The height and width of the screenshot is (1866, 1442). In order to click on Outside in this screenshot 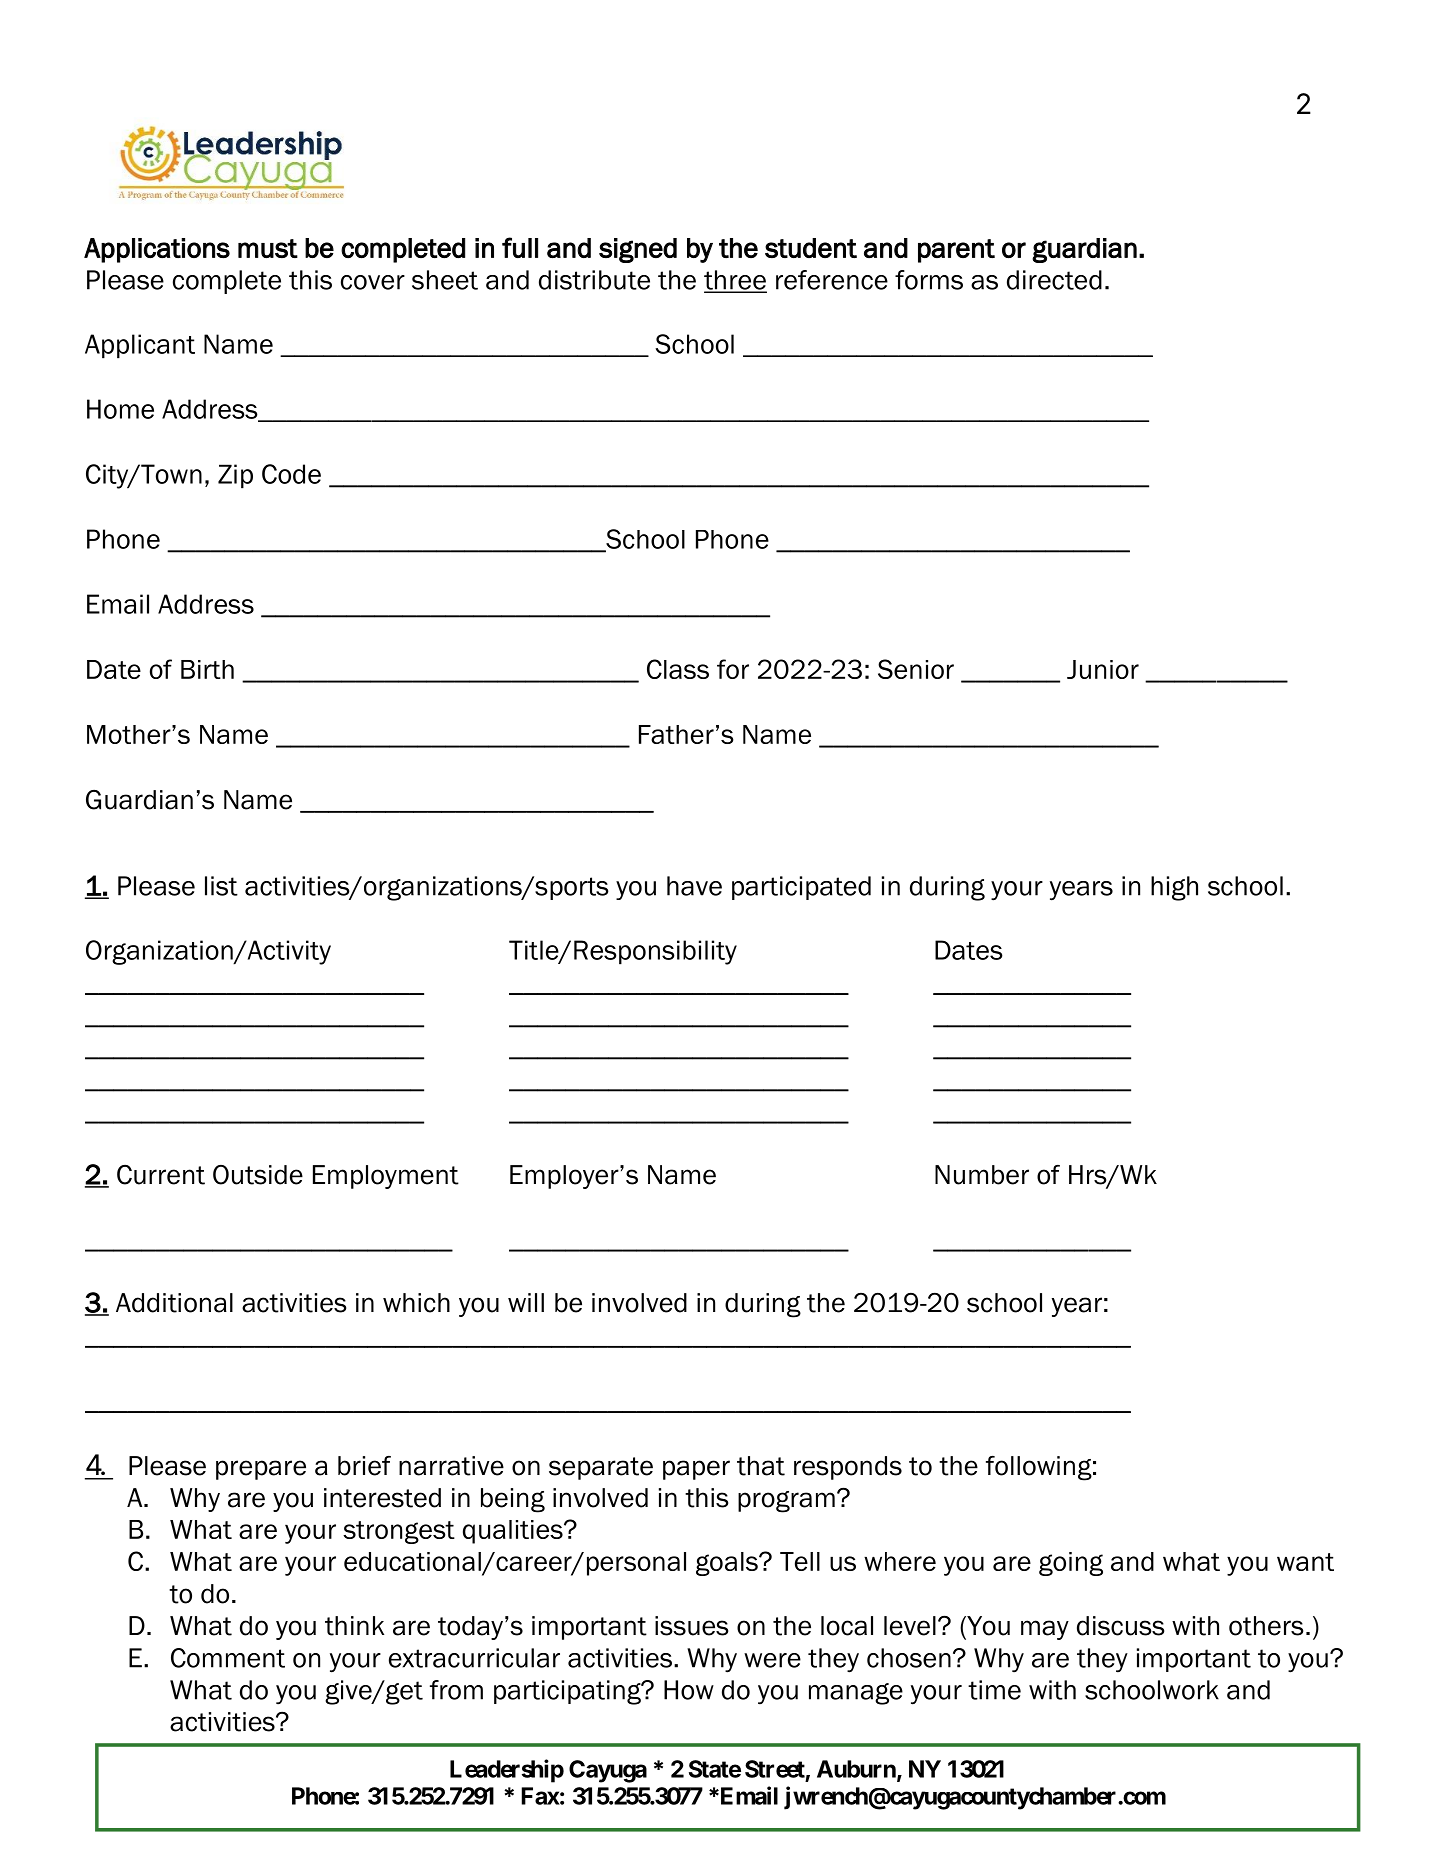, I will do `click(258, 1175)`.
